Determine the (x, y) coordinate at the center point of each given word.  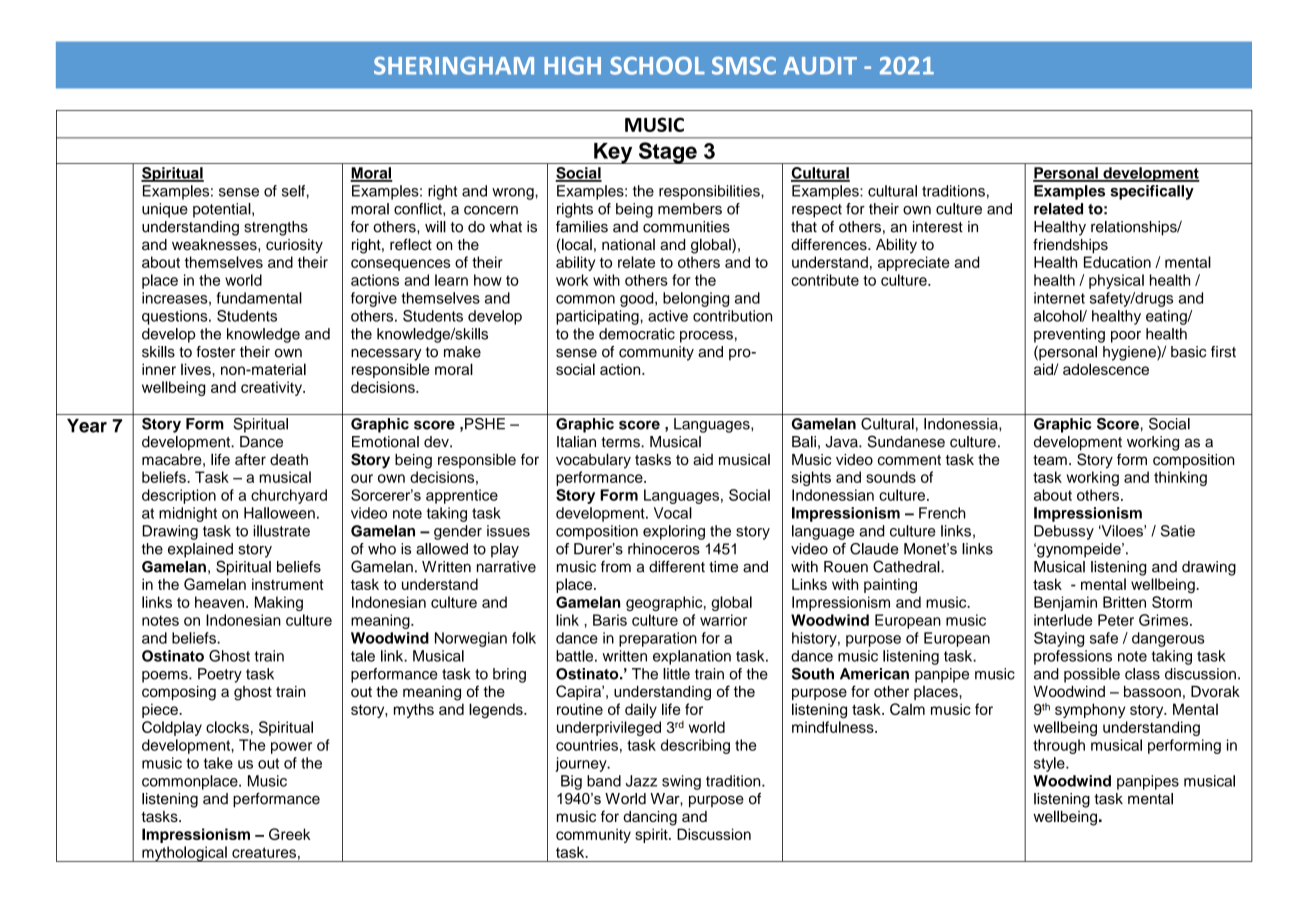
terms (621, 442)
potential (223, 210)
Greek (289, 834)
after (250, 459)
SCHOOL (657, 66)
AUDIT (820, 66)
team (1050, 460)
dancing (650, 818)
